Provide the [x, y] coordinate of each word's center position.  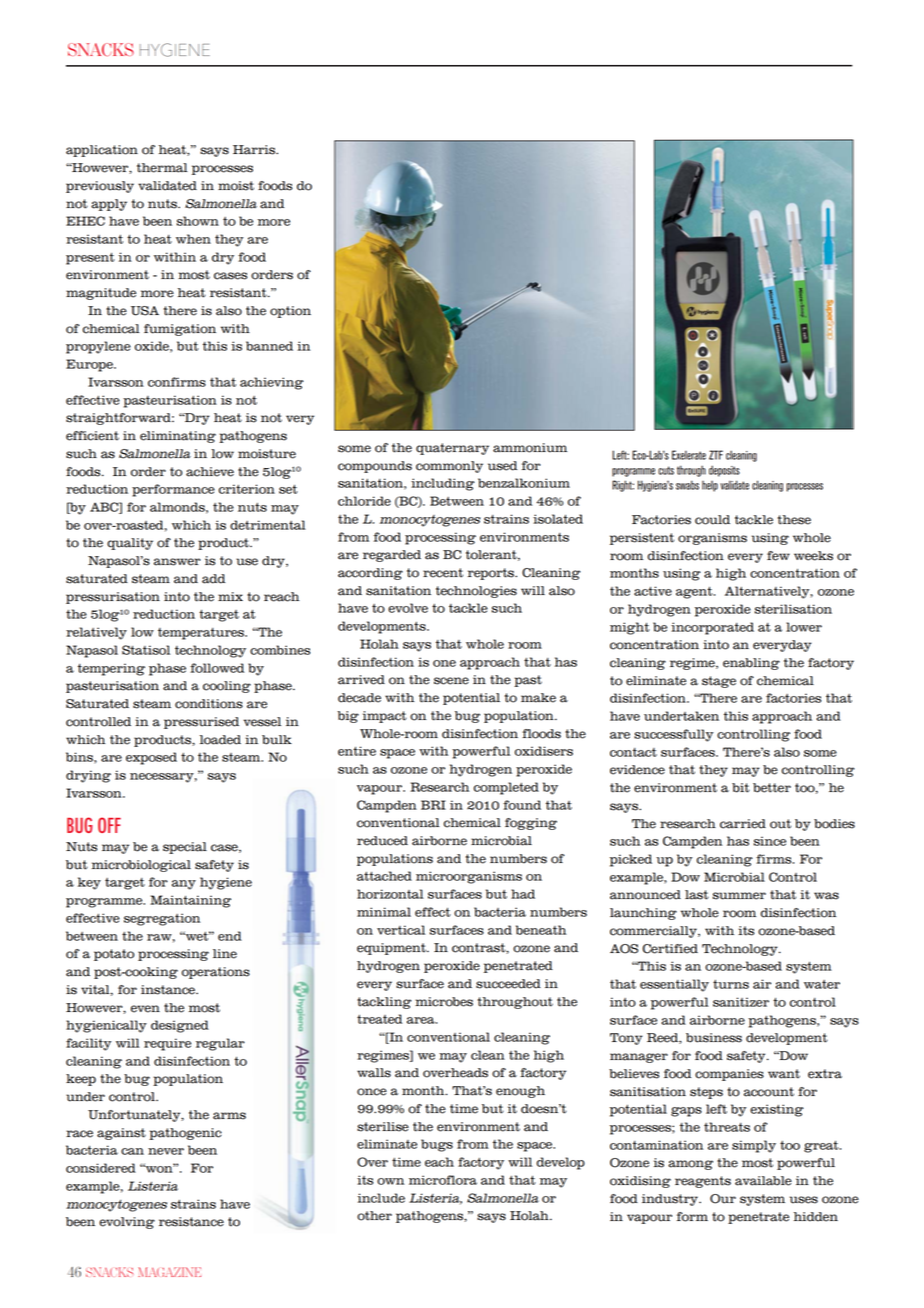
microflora [443, 1180]
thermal [162, 168]
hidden [816, 1217]
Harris [255, 150]
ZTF [716, 455]
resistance [191, 1222]
